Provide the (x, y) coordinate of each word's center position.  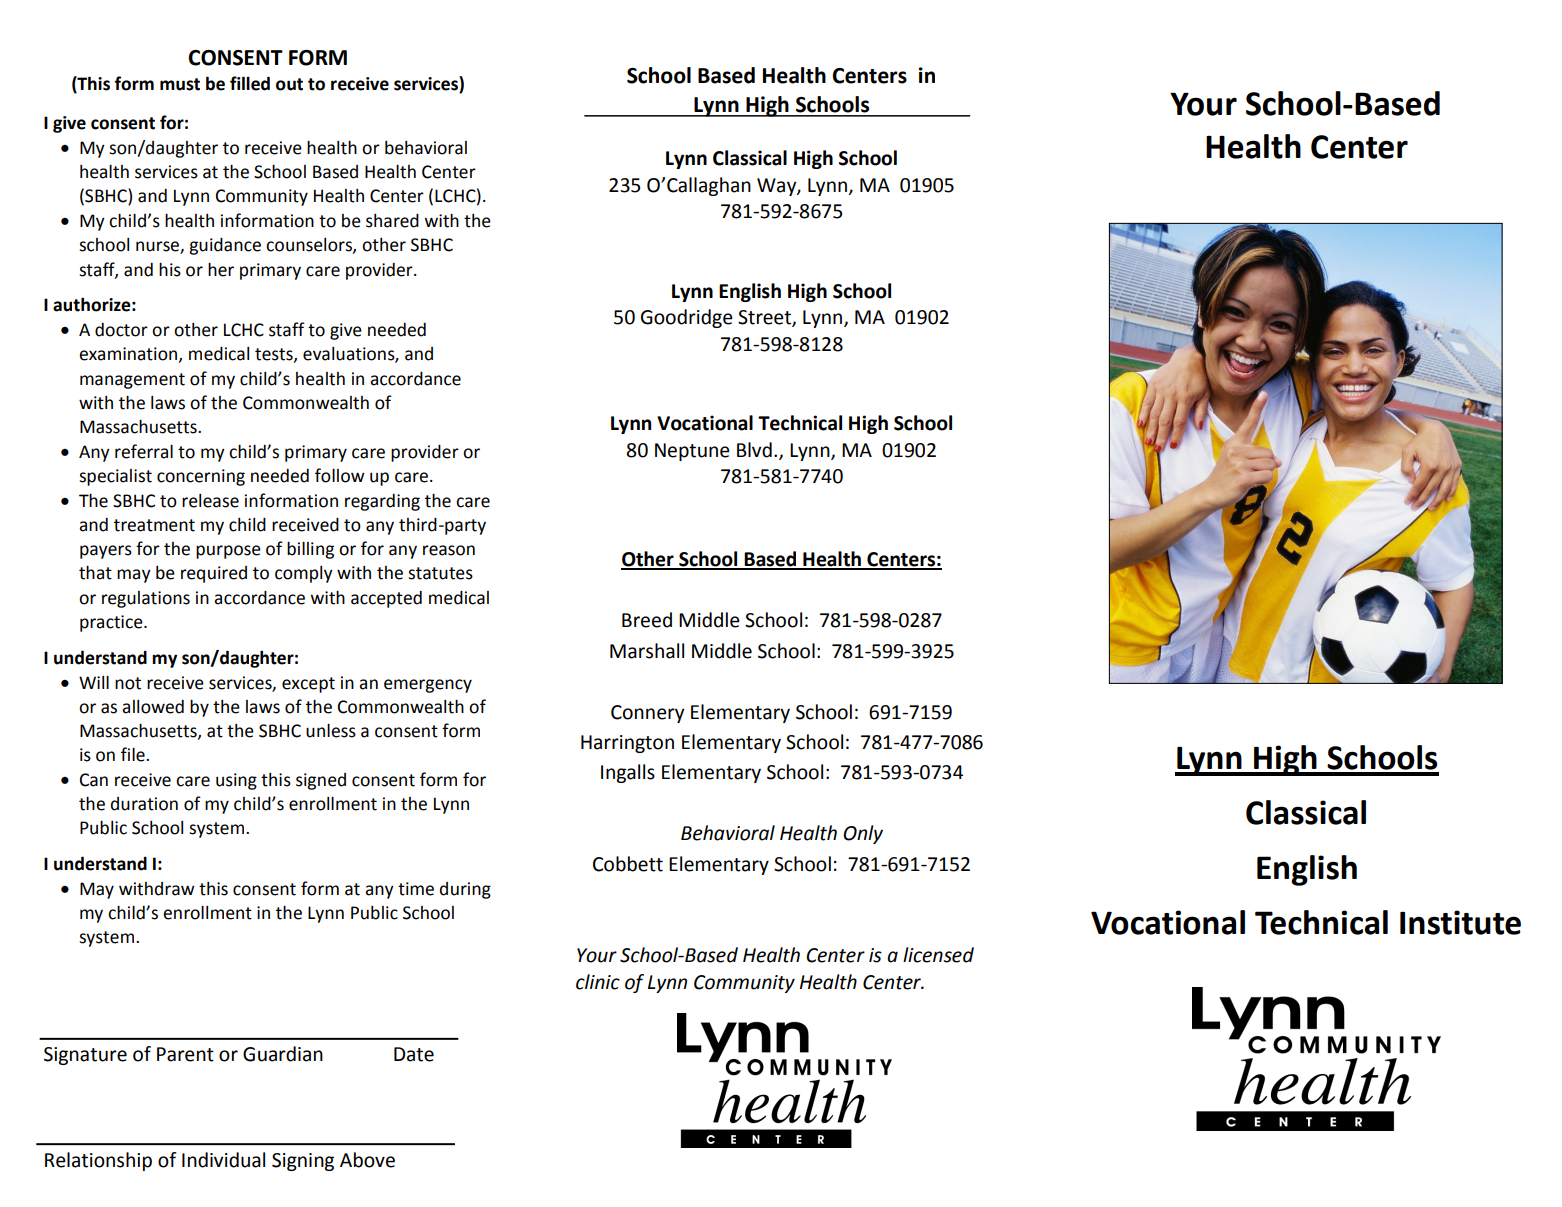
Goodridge (687, 318)
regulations (146, 599)
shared (392, 221)
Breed (647, 620)
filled (250, 83)
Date (414, 1054)
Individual (223, 1160)
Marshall (647, 651)
